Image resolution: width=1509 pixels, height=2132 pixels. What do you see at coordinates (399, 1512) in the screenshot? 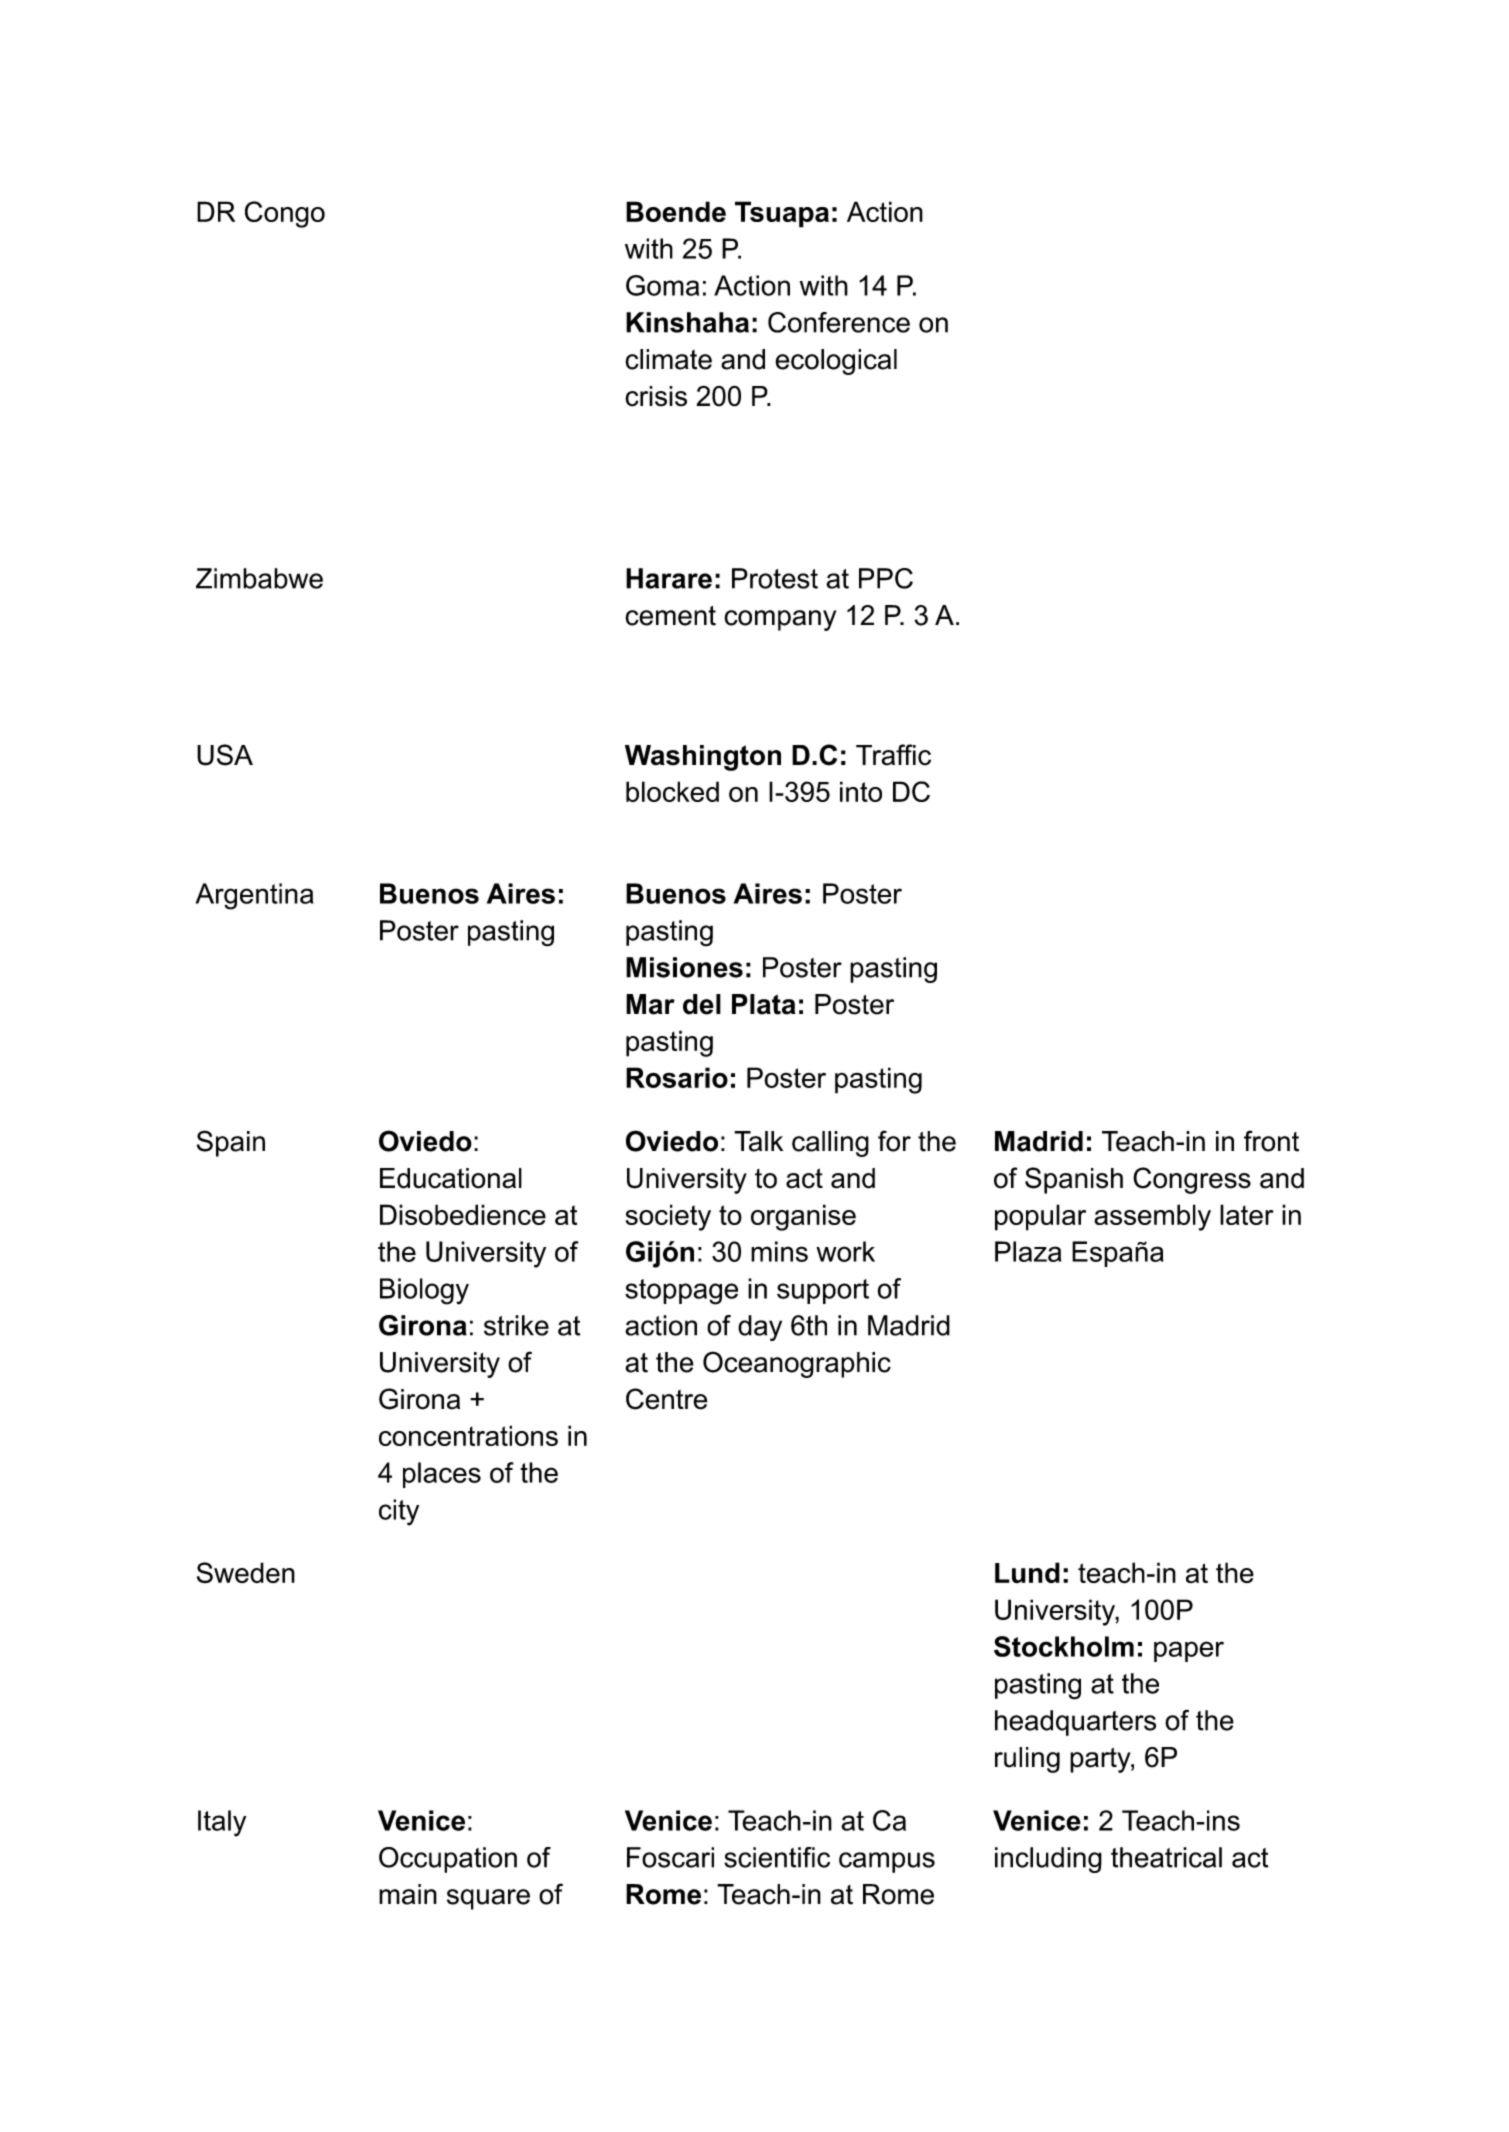
I see `city` at bounding box center [399, 1512].
